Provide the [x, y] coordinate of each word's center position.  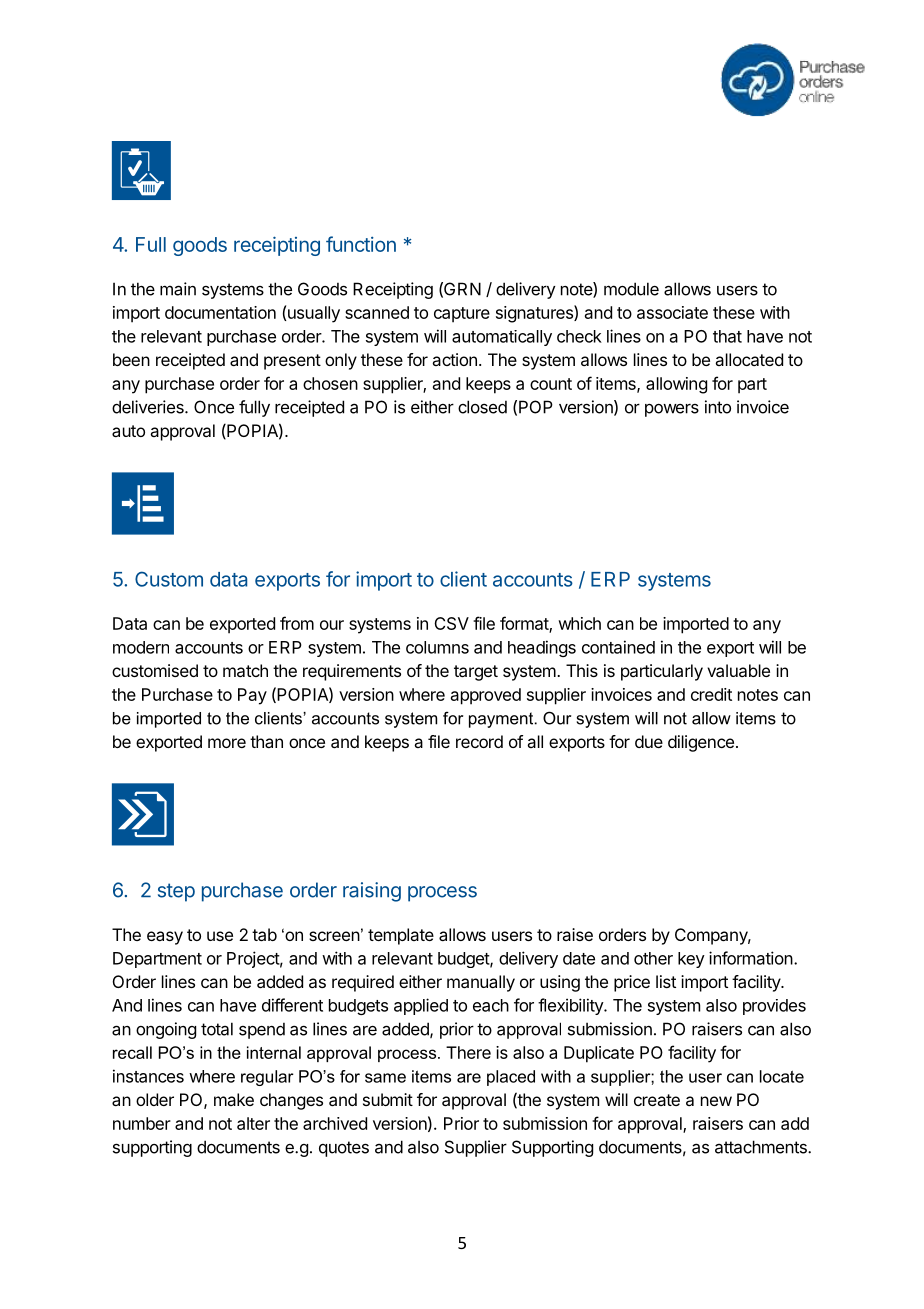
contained [618, 647]
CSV [451, 623]
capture [462, 315]
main [178, 289]
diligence [701, 743]
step [176, 892]
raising [372, 892]
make [234, 1099]
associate [672, 312]
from [297, 623]
